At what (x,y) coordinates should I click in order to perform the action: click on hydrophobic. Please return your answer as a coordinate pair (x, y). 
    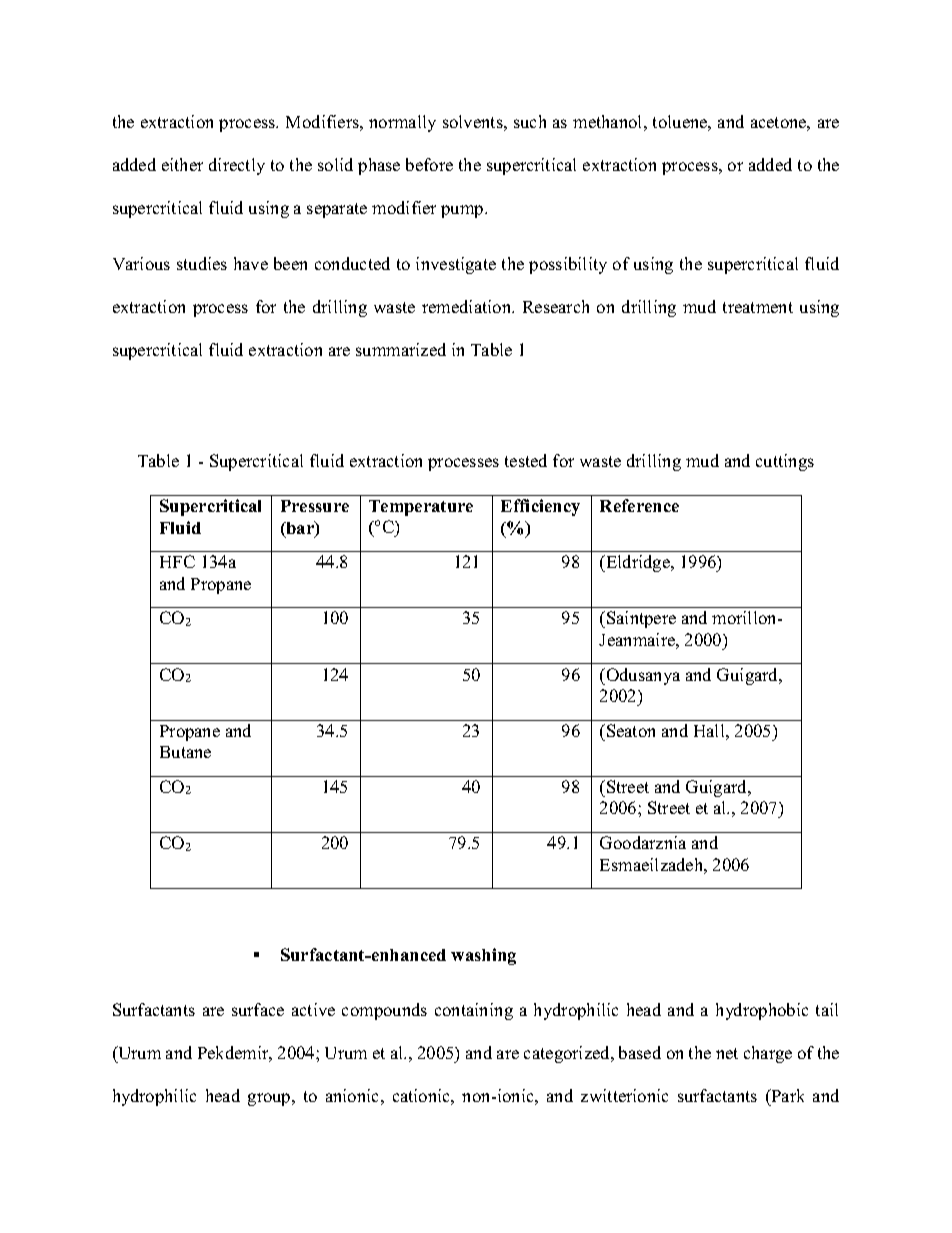
    Looking at the image, I should click on (762, 1011).
